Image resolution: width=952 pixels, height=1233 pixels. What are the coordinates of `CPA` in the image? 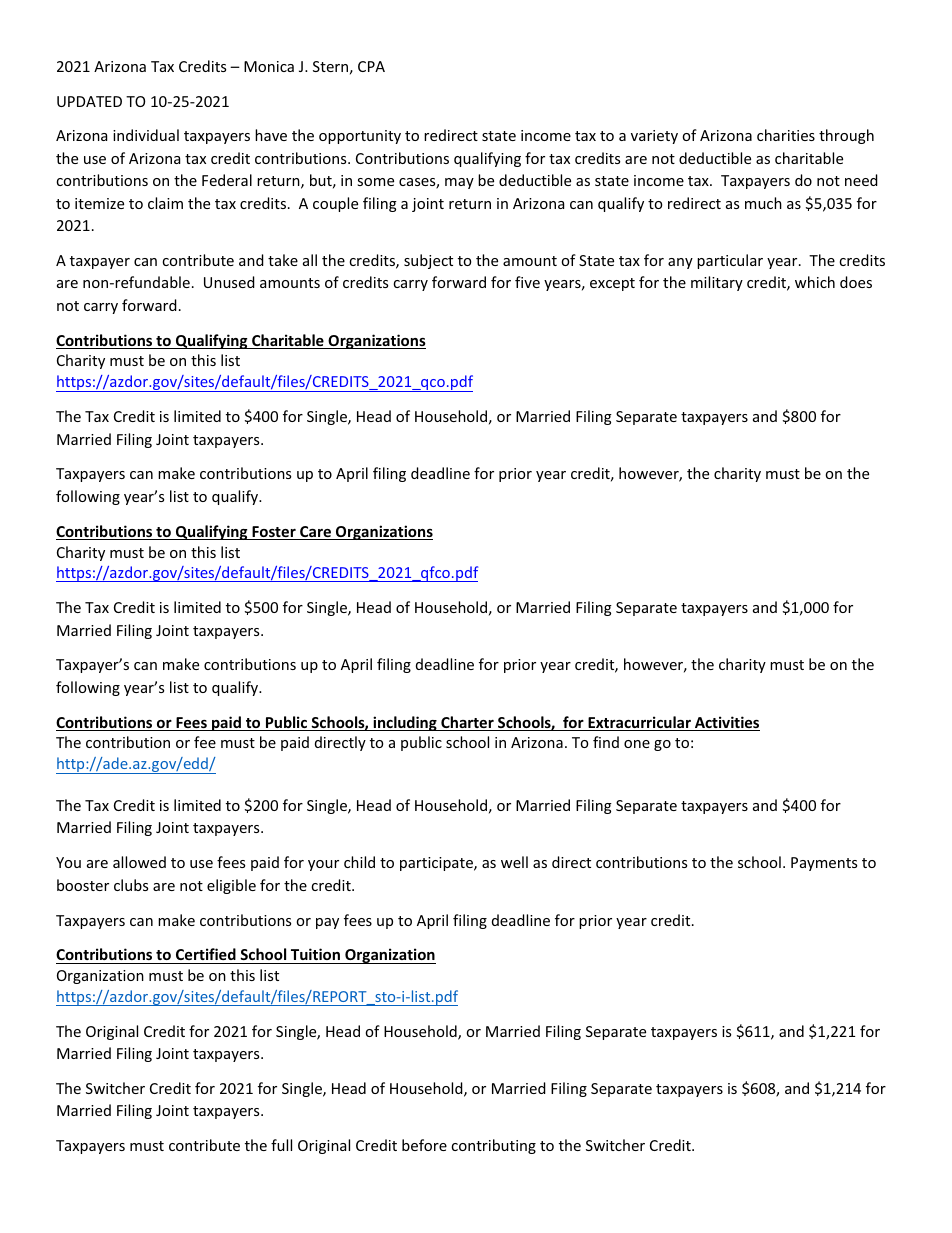 It's located at (371, 66).
